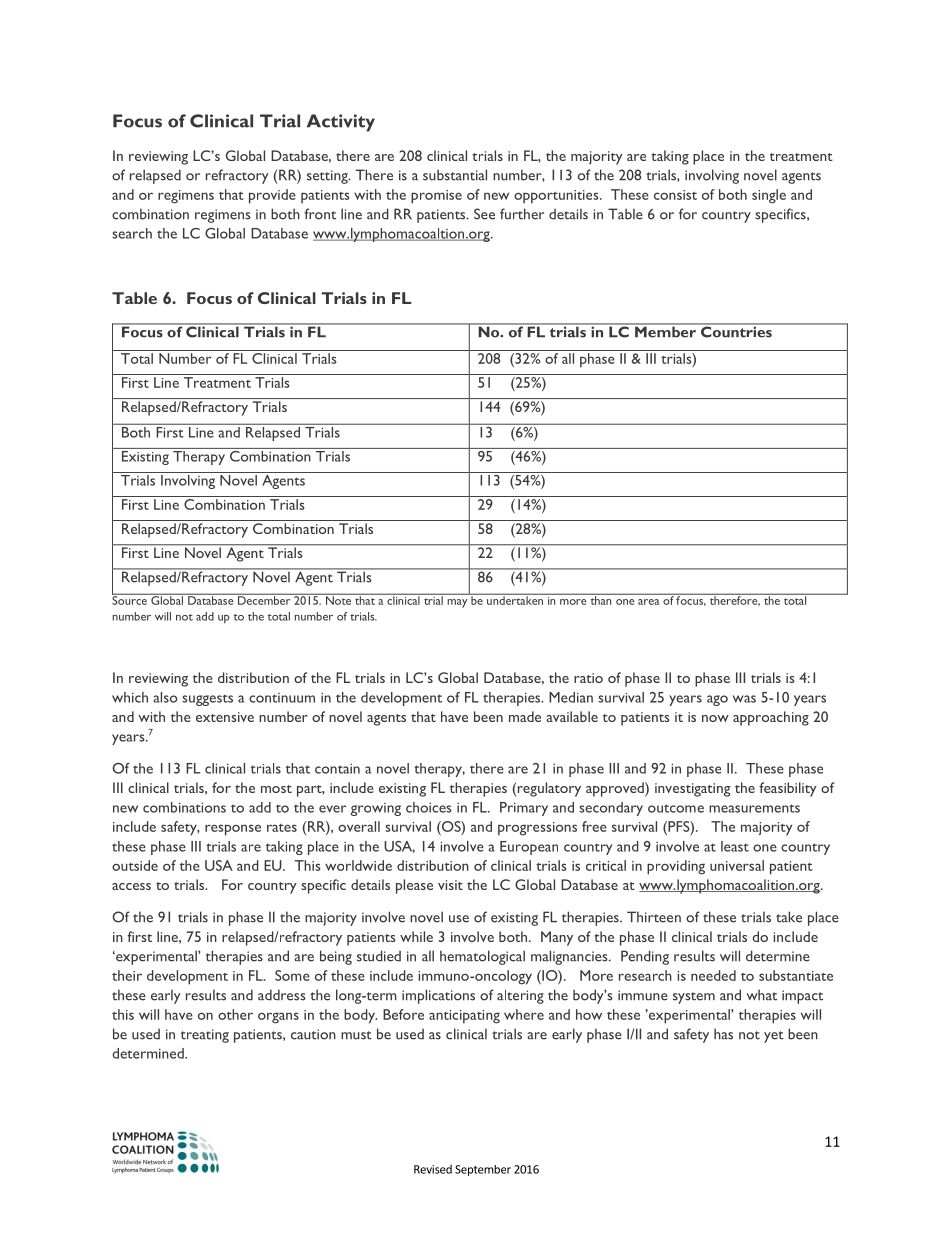 This screenshot has height=1233, width=952. Describe the element at coordinates (483, 1170) in the screenshot. I see `September` at that location.
